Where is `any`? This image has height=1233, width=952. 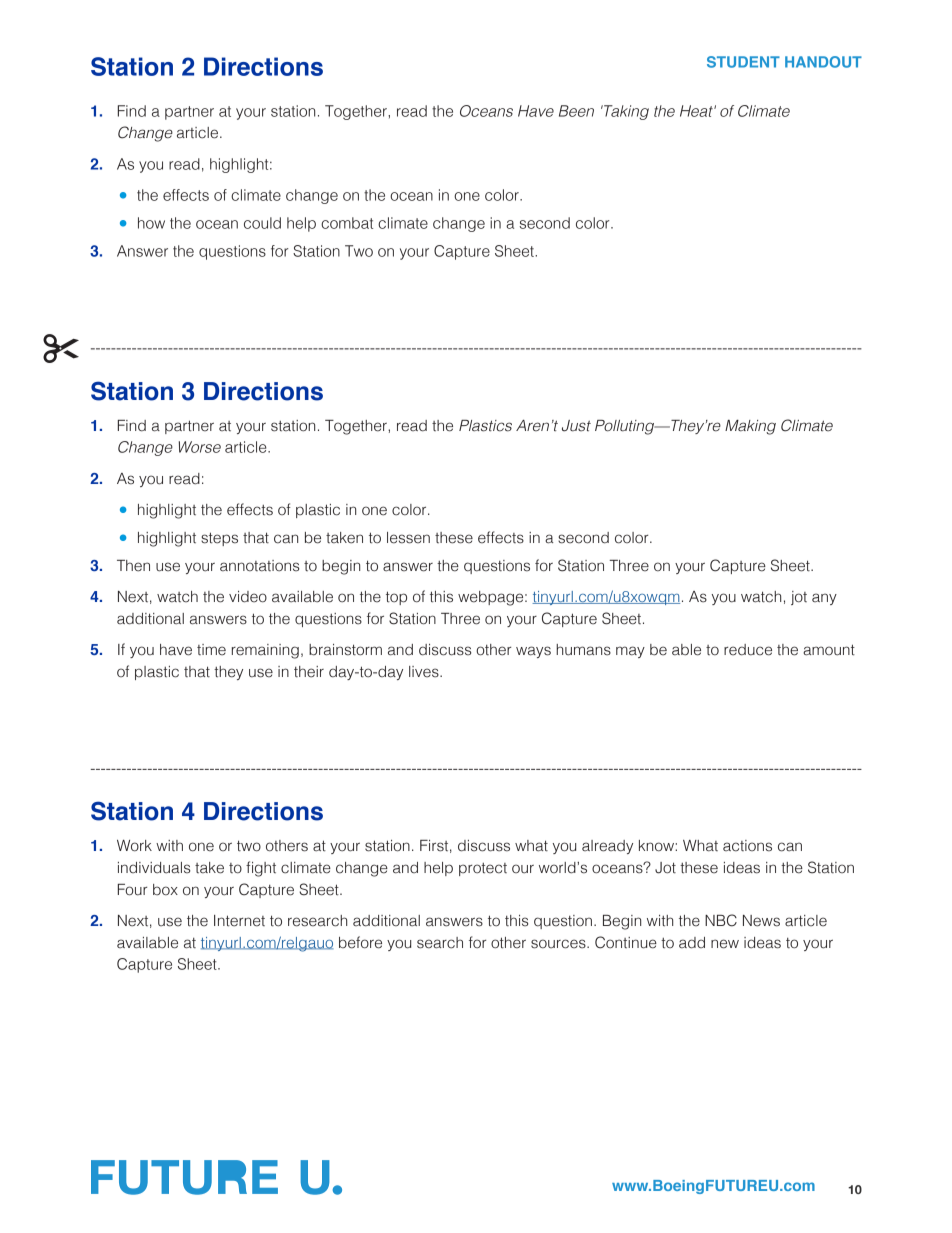
any is located at coordinates (824, 599).
